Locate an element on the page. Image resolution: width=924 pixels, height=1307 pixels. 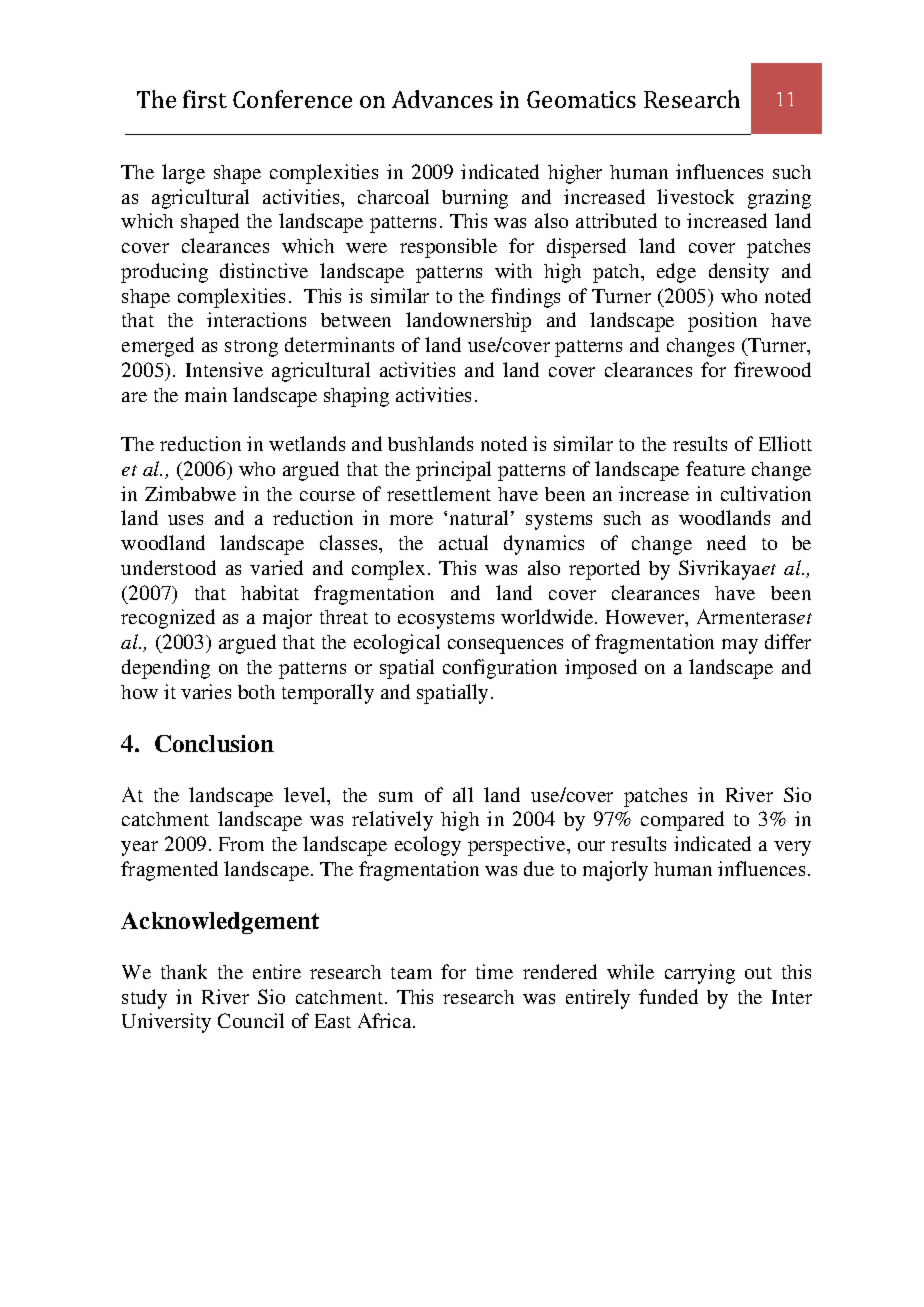
livestock is located at coordinates (695, 196).
